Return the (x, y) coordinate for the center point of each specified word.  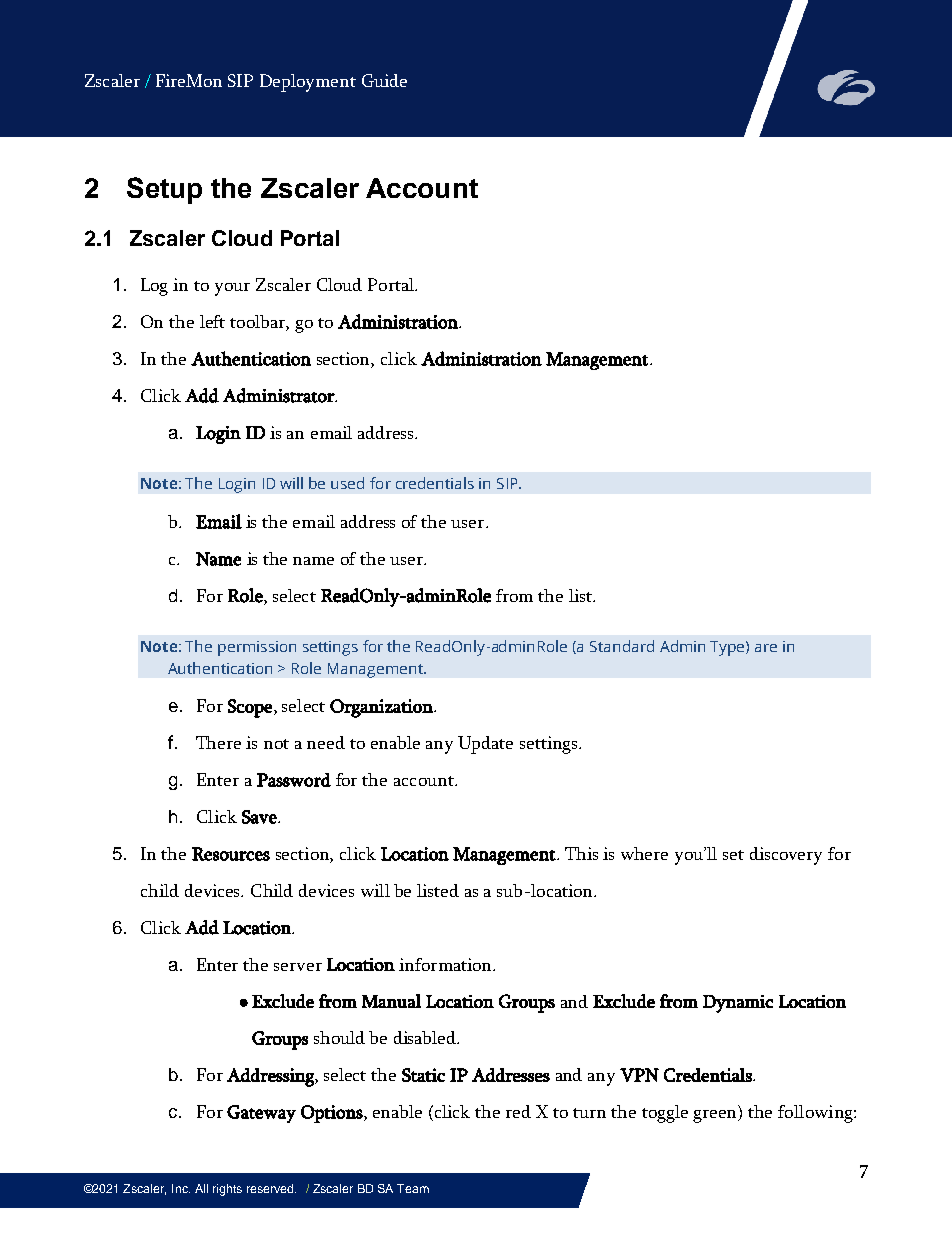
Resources (231, 854)
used (347, 483)
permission (257, 648)
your (232, 289)
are (766, 648)
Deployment (308, 83)
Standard (622, 646)
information (447, 964)
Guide (384, 80)
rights (227, 1190)
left (212, 321)
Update (485, 745)
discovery (786, 856)
